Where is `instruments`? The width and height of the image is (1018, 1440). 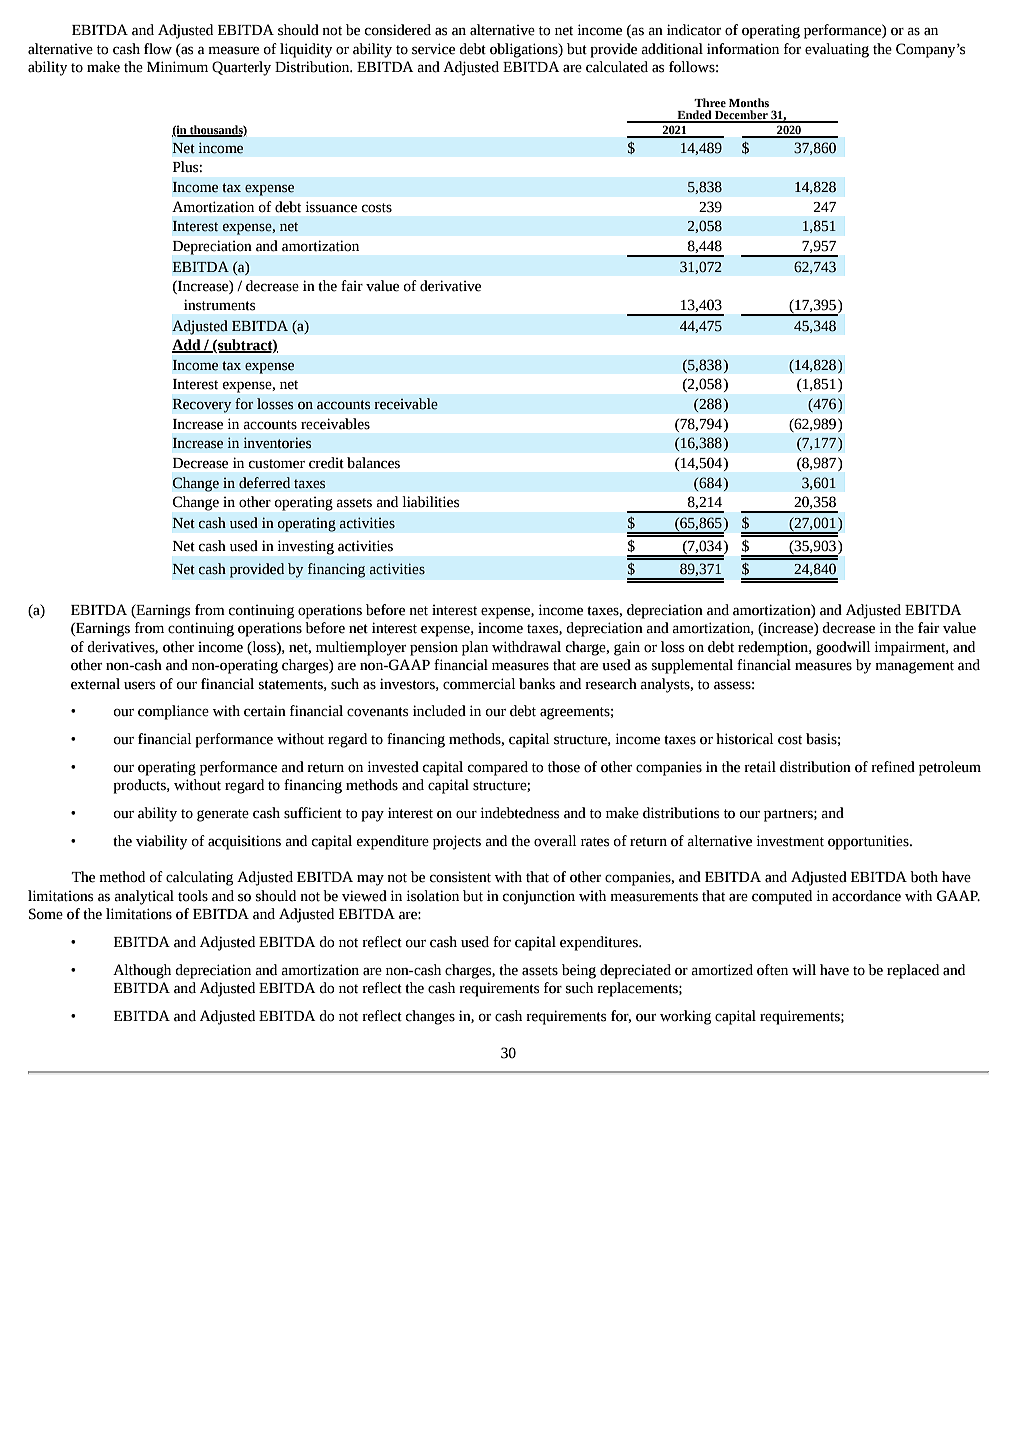 instruments is located at coordinates (219, 305).
